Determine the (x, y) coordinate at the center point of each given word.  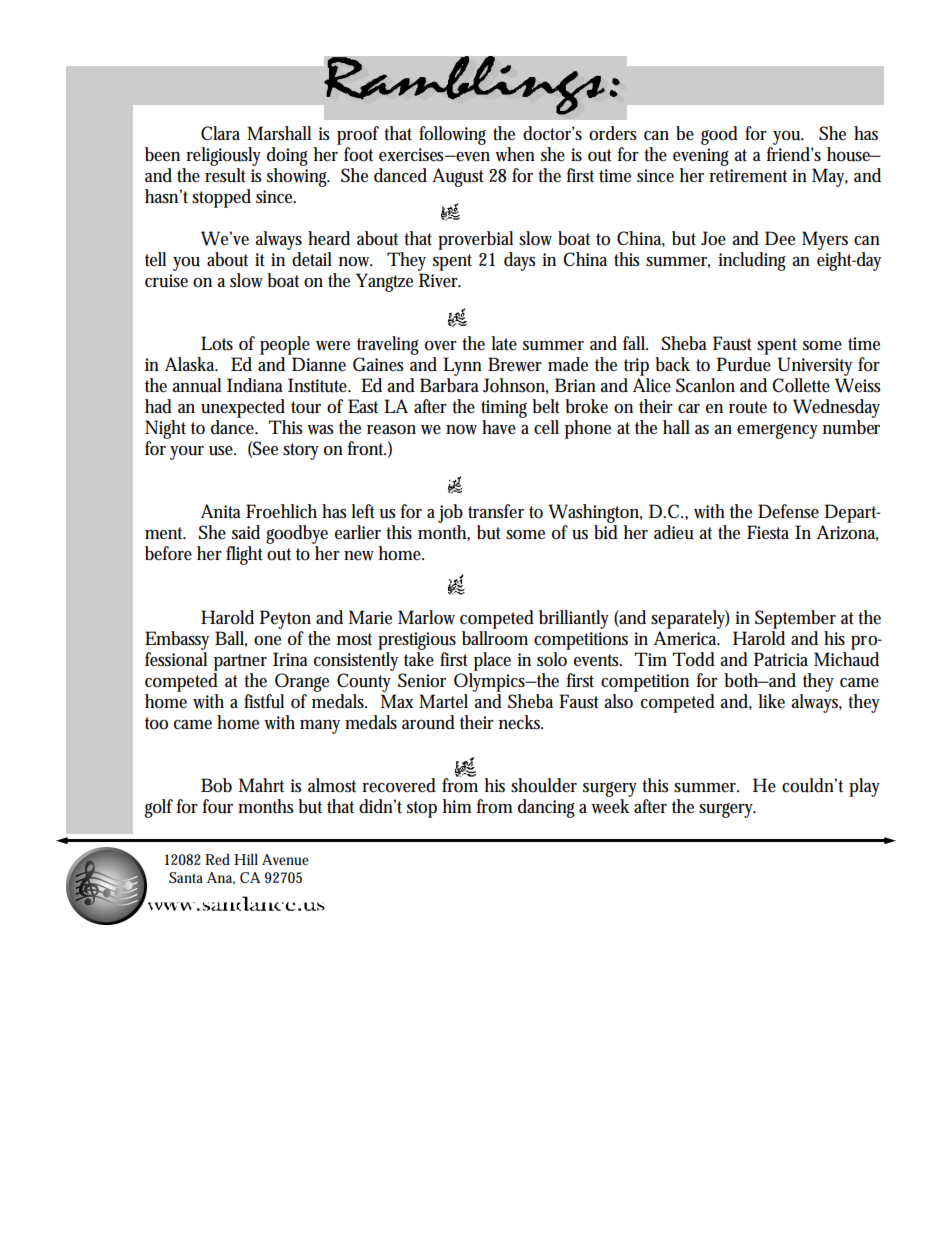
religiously (223, 156)
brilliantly (574, 619)
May (830, 177)
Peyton (285, 619)
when (515, 154)
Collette (801, 385)
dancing (546, 808)
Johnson (515, 386)
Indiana (255, 385)
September (795, 619)
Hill (246, 859)
